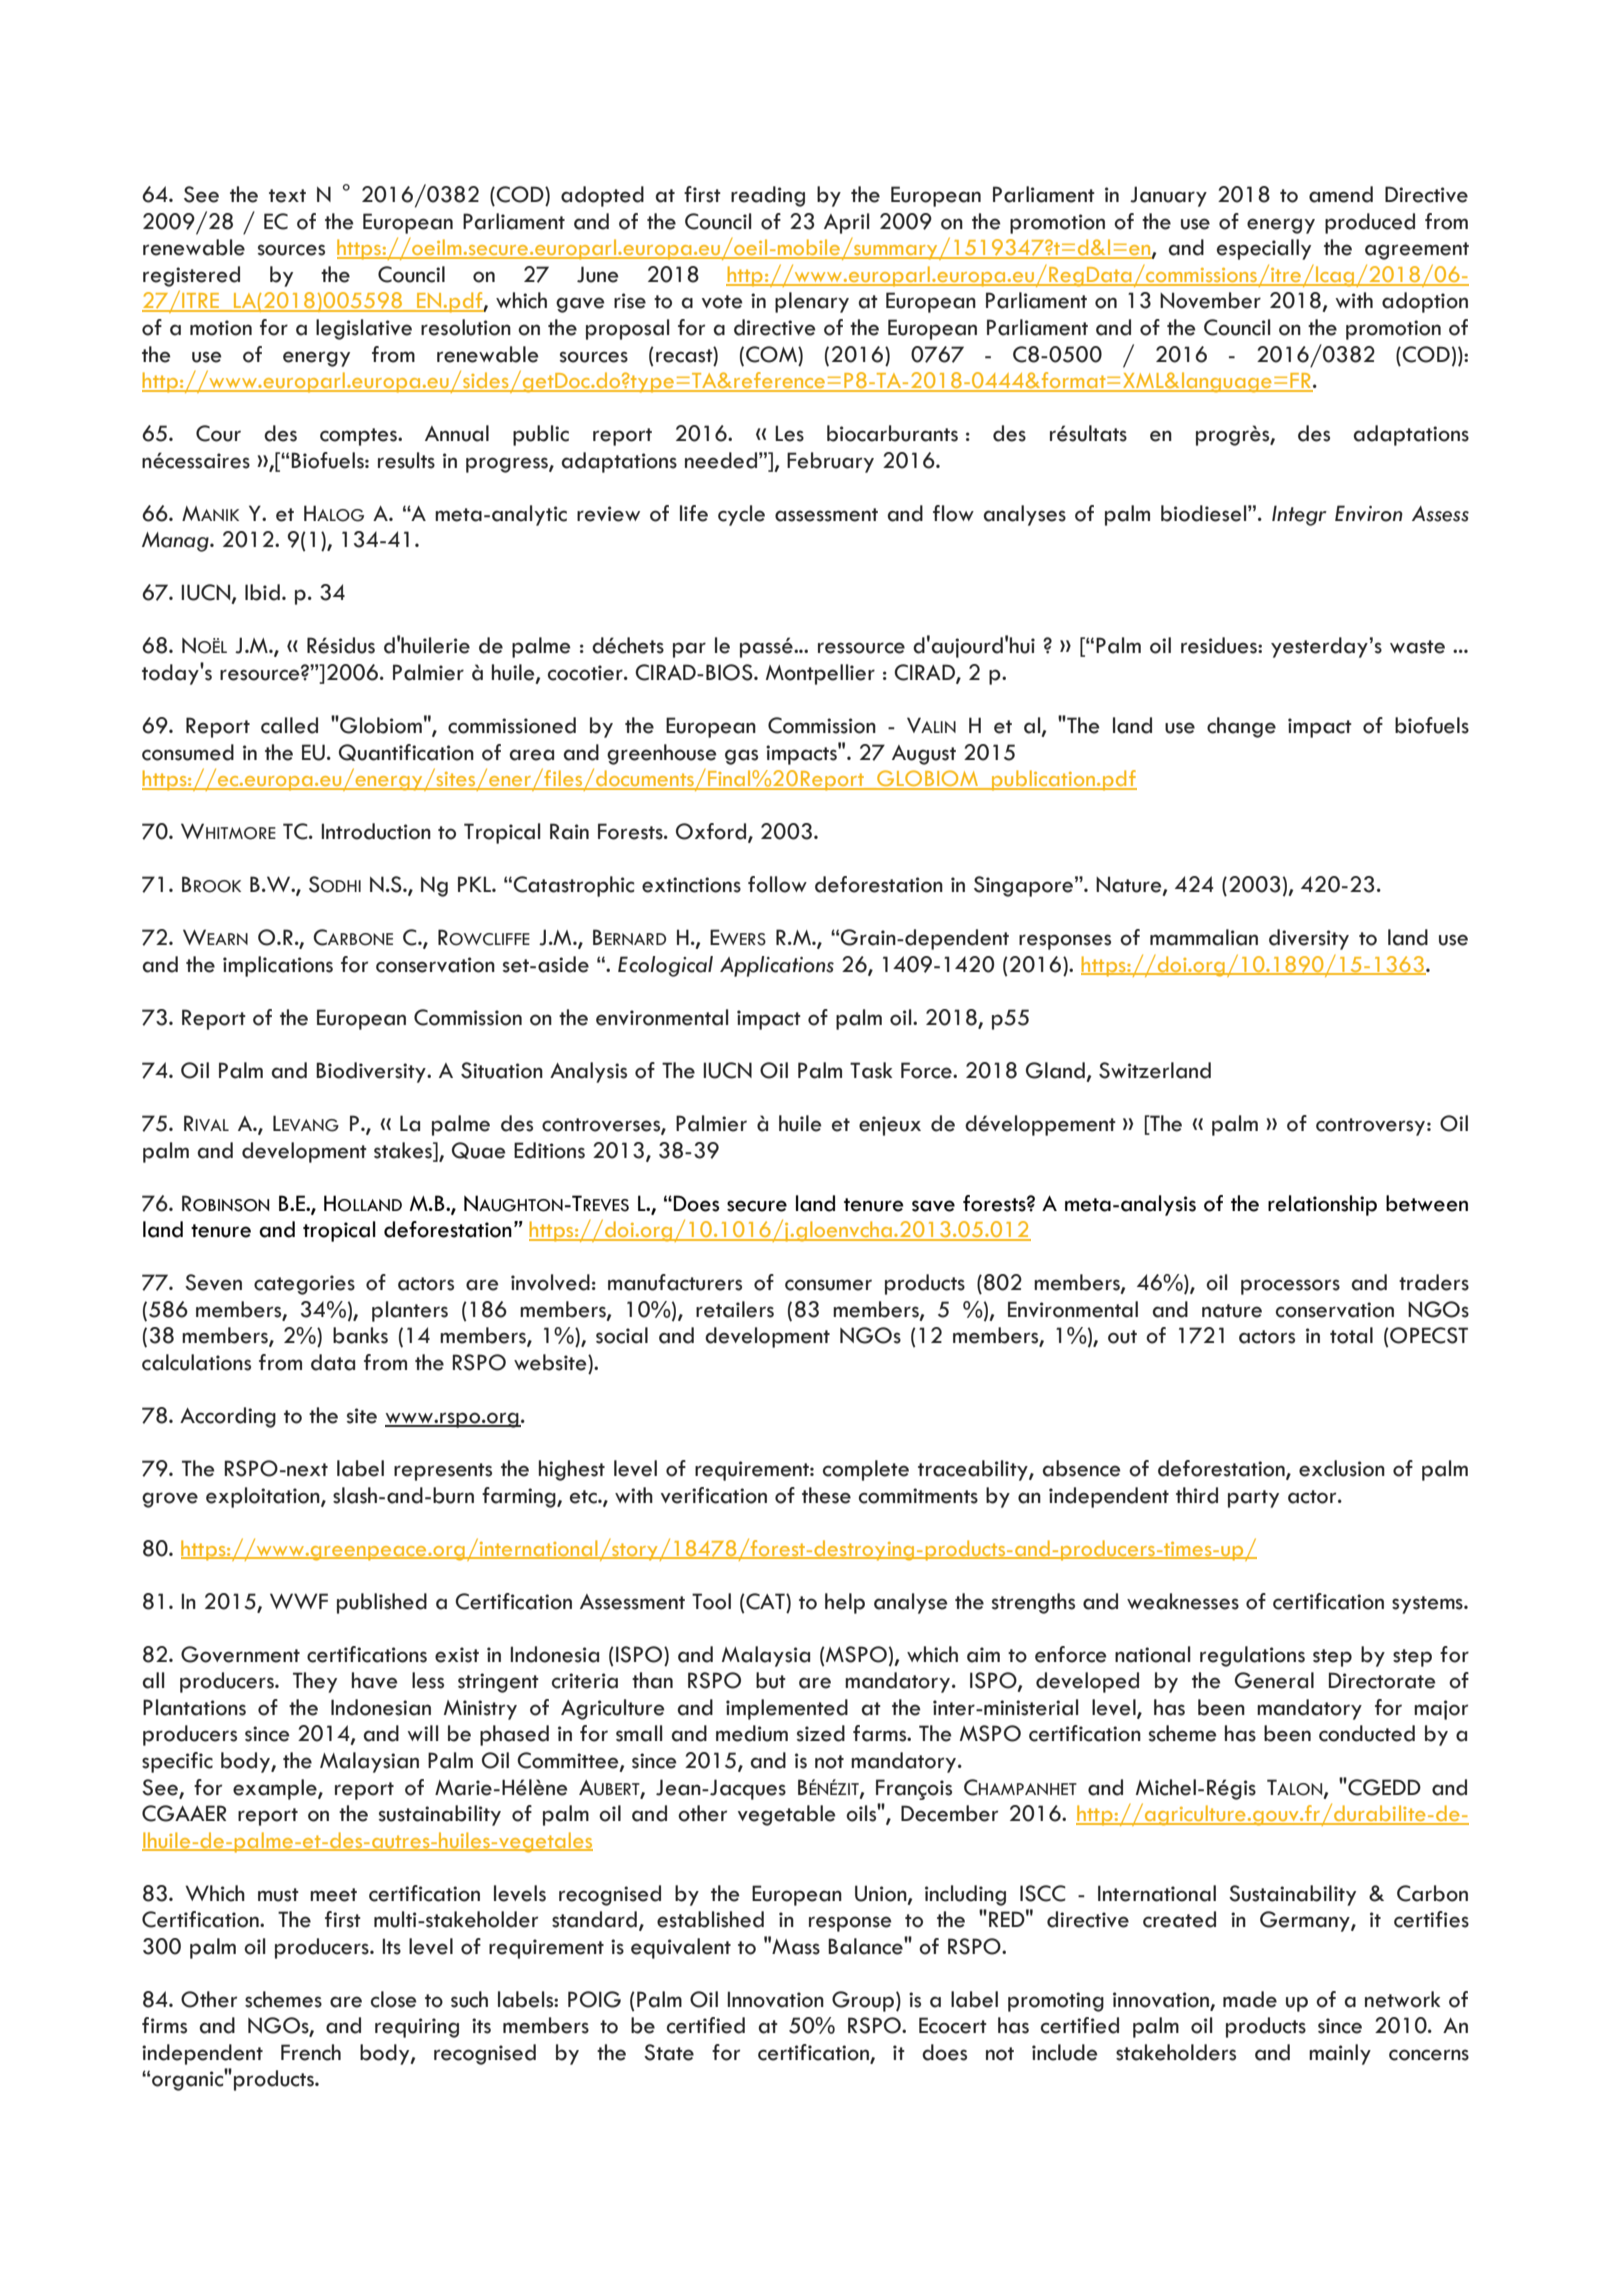  Describe the element at coordinates (376, 831) in the document. I see `Introduction` at that location.
